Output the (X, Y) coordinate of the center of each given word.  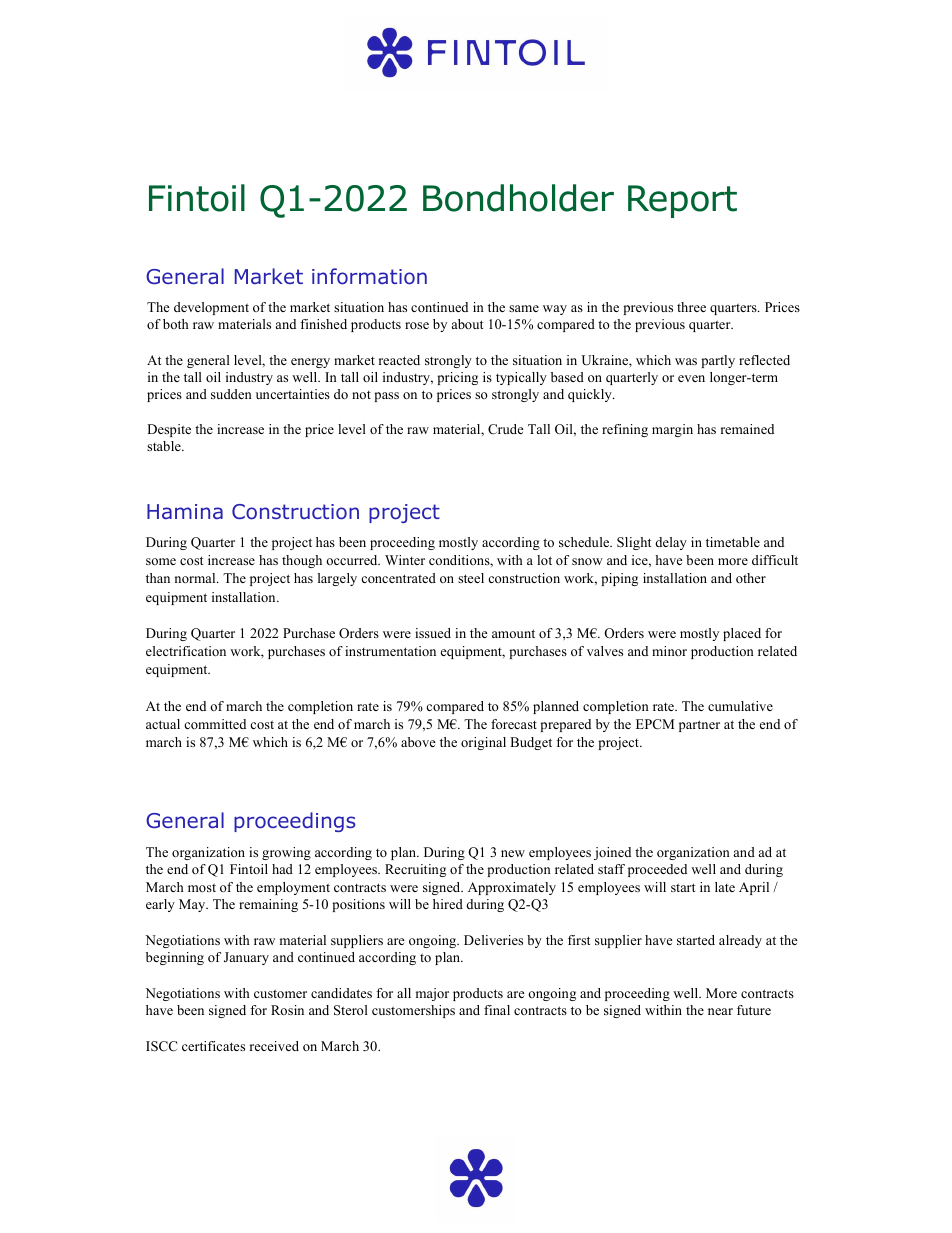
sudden (231, 394)
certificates (213, 1046)
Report (682, 201)
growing (286, 853)
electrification (186, 651)
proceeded (657, 870)
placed (742, 634)
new (513, 853)
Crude (506, 429)
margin (672, 430)
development (211, 308)
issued (433, 633)
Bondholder (518, 198)
